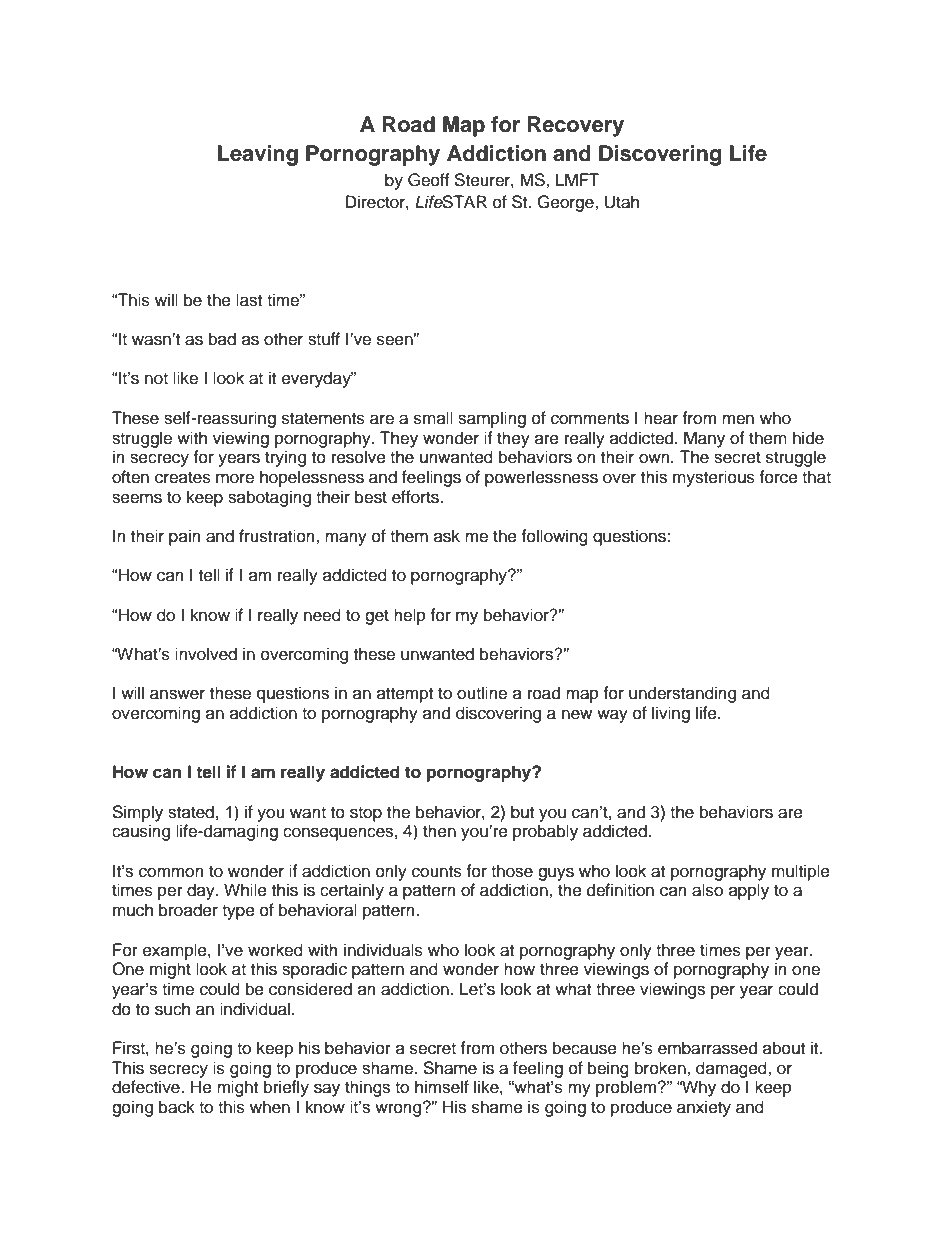 This screenshot has height=1233, width=952. What do you see at coordinates (156, 379) in the screenshot?
I see `not` at bounding box center [156, 379].
